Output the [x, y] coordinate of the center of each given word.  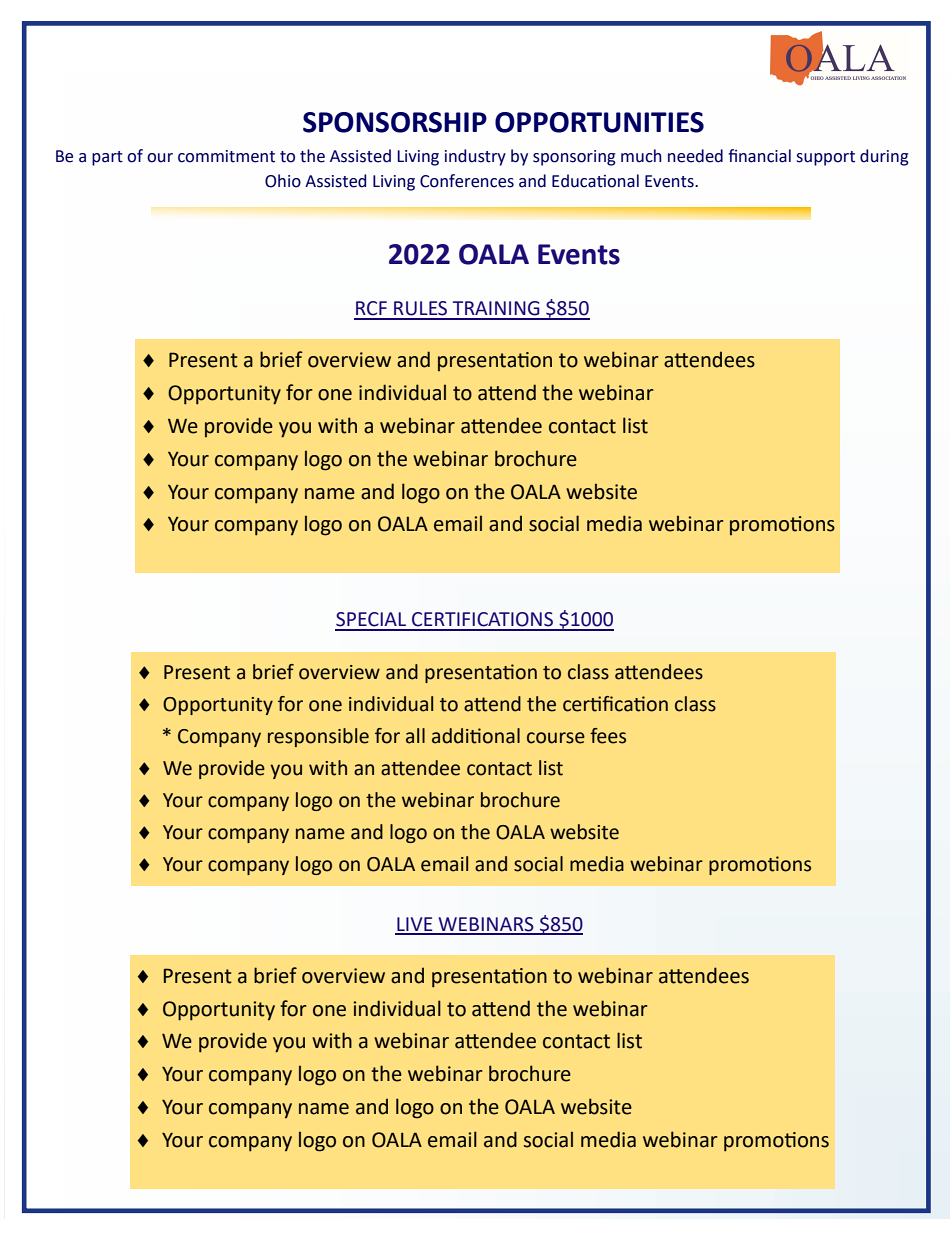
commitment [226, 156]
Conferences [467, 181]
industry [475, 157]
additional [476, 736]
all [415, 736]
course [556, 738]
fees [608, 736]
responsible [318, 737]
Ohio [283, 181]
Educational [595, 181]
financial [759, 156]
